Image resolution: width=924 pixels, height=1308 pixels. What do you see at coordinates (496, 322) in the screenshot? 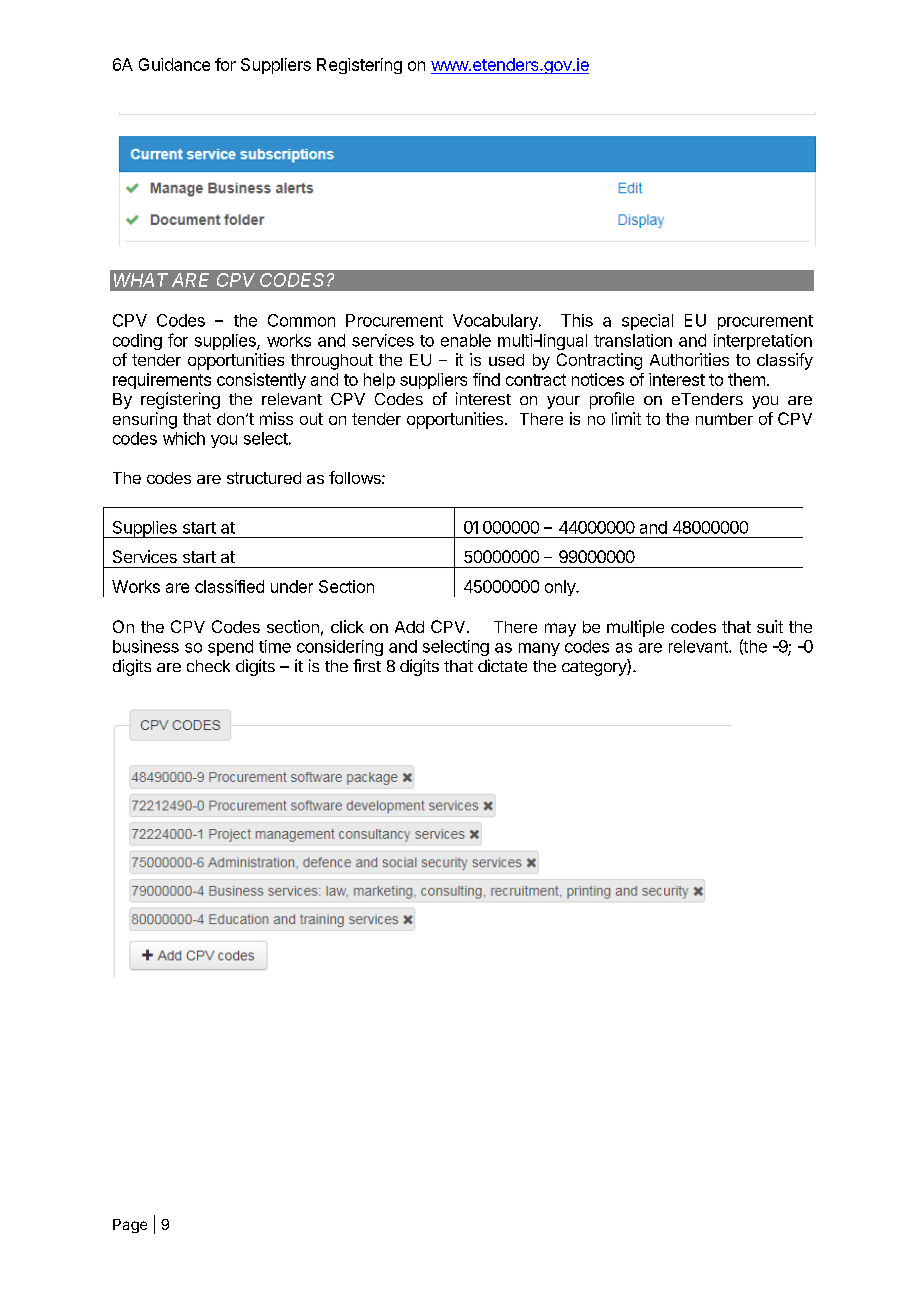
I see `Vocabulary` at bounding box center [496, 322].
